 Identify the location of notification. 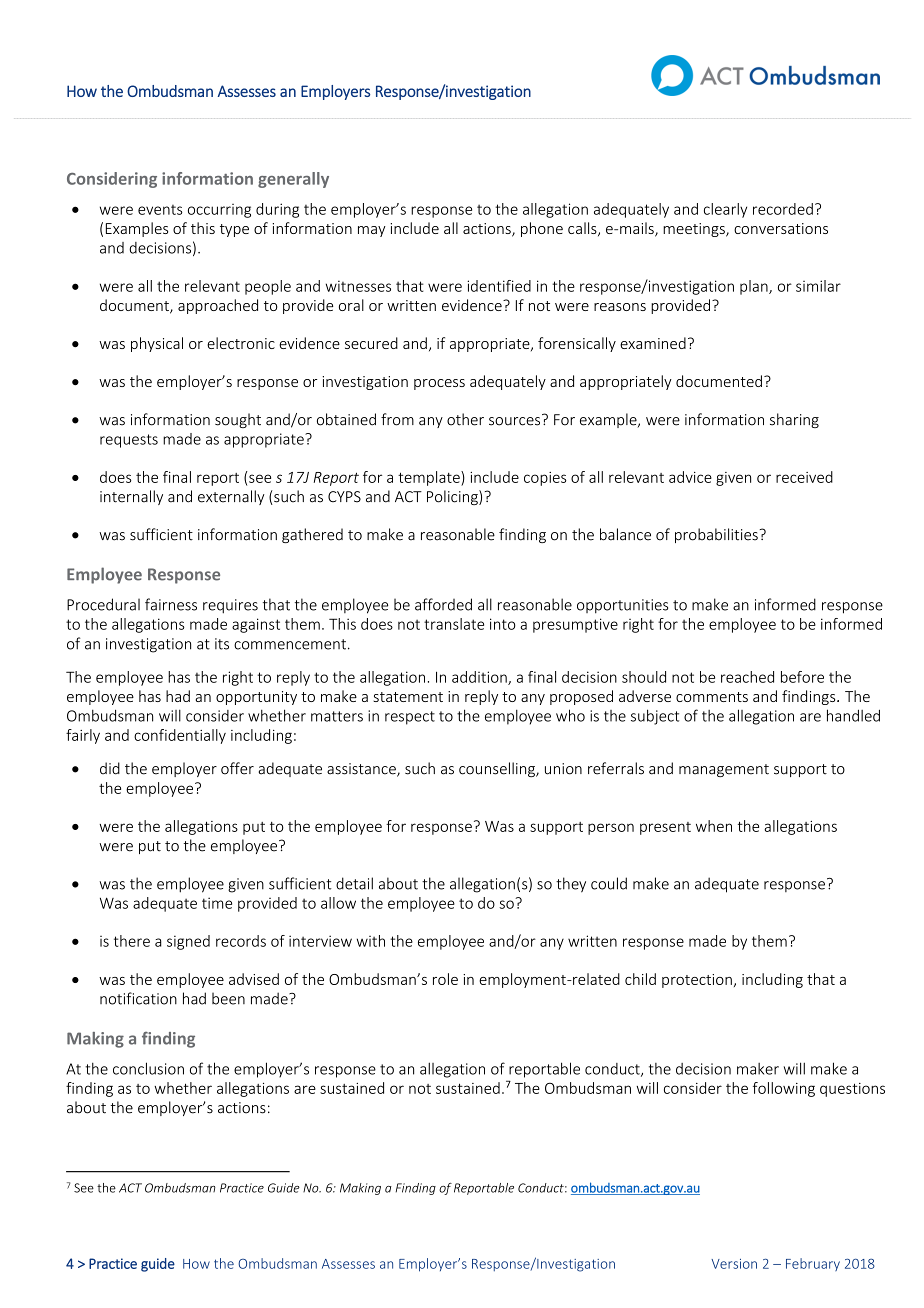
(138, 998).
